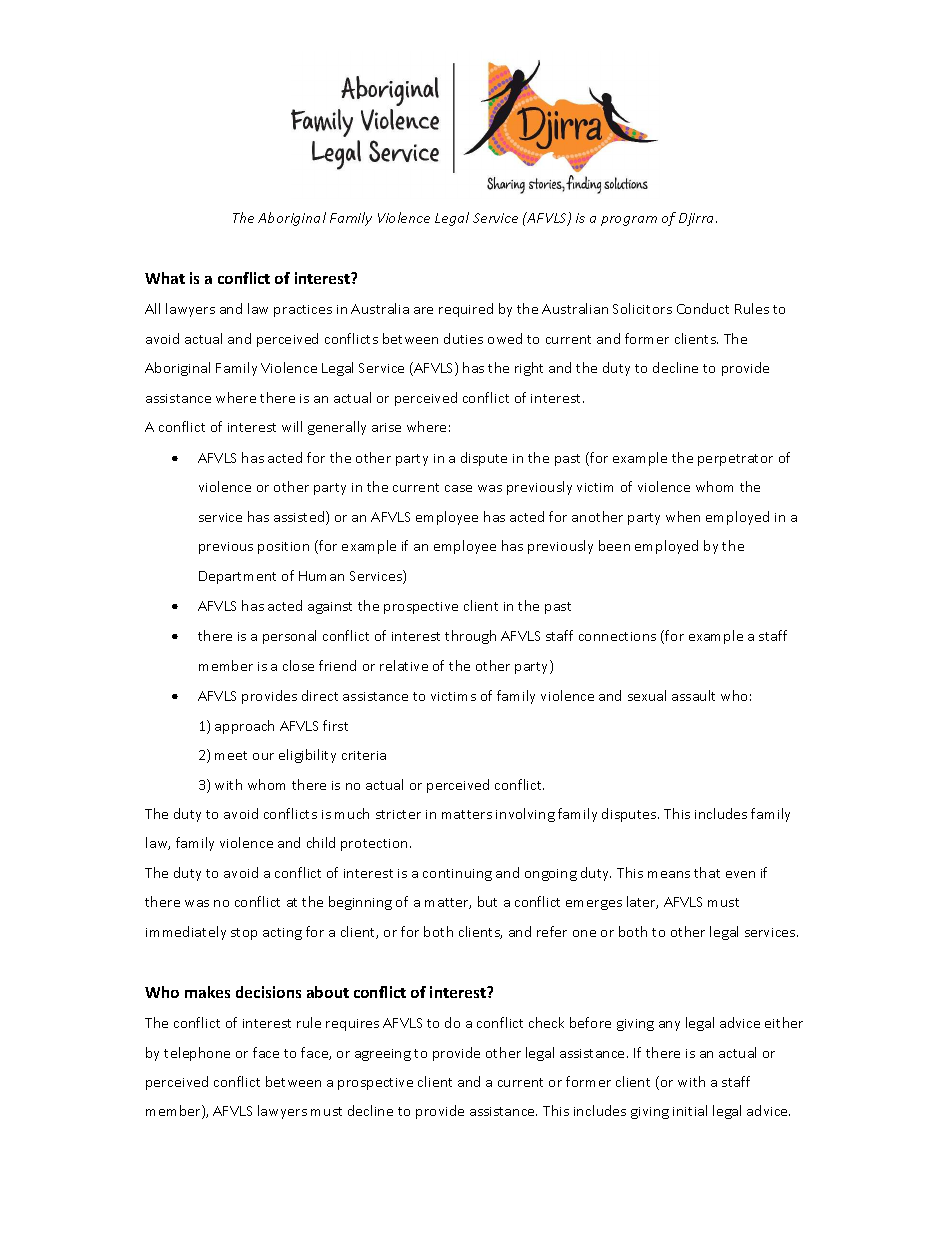  Describe the element at coordinates (525, 815) in the screenshot. I see `involving` at that location.
